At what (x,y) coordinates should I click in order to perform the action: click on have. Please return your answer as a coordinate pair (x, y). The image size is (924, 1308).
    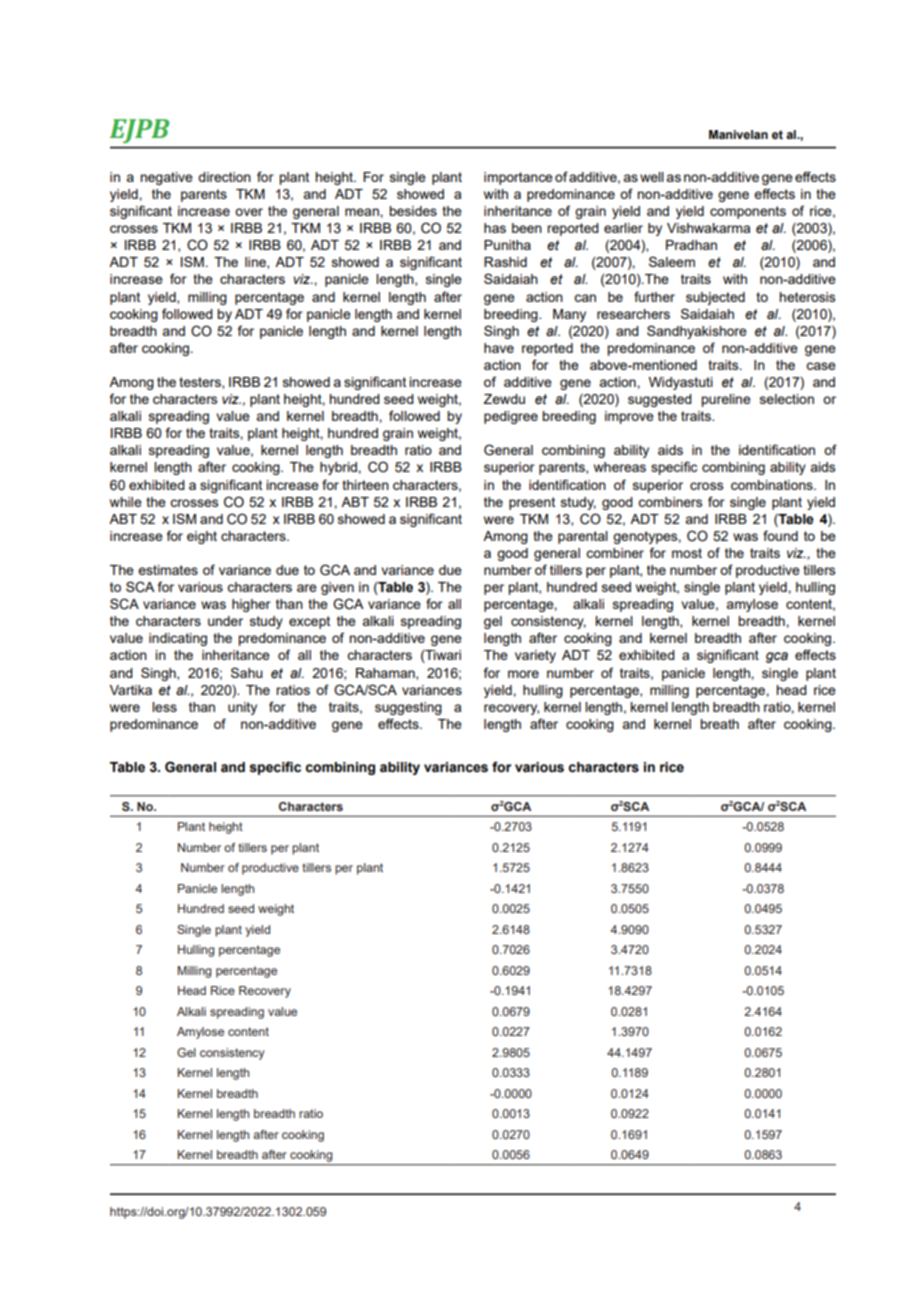
    Looking at the image, I should click on (499, 348).
